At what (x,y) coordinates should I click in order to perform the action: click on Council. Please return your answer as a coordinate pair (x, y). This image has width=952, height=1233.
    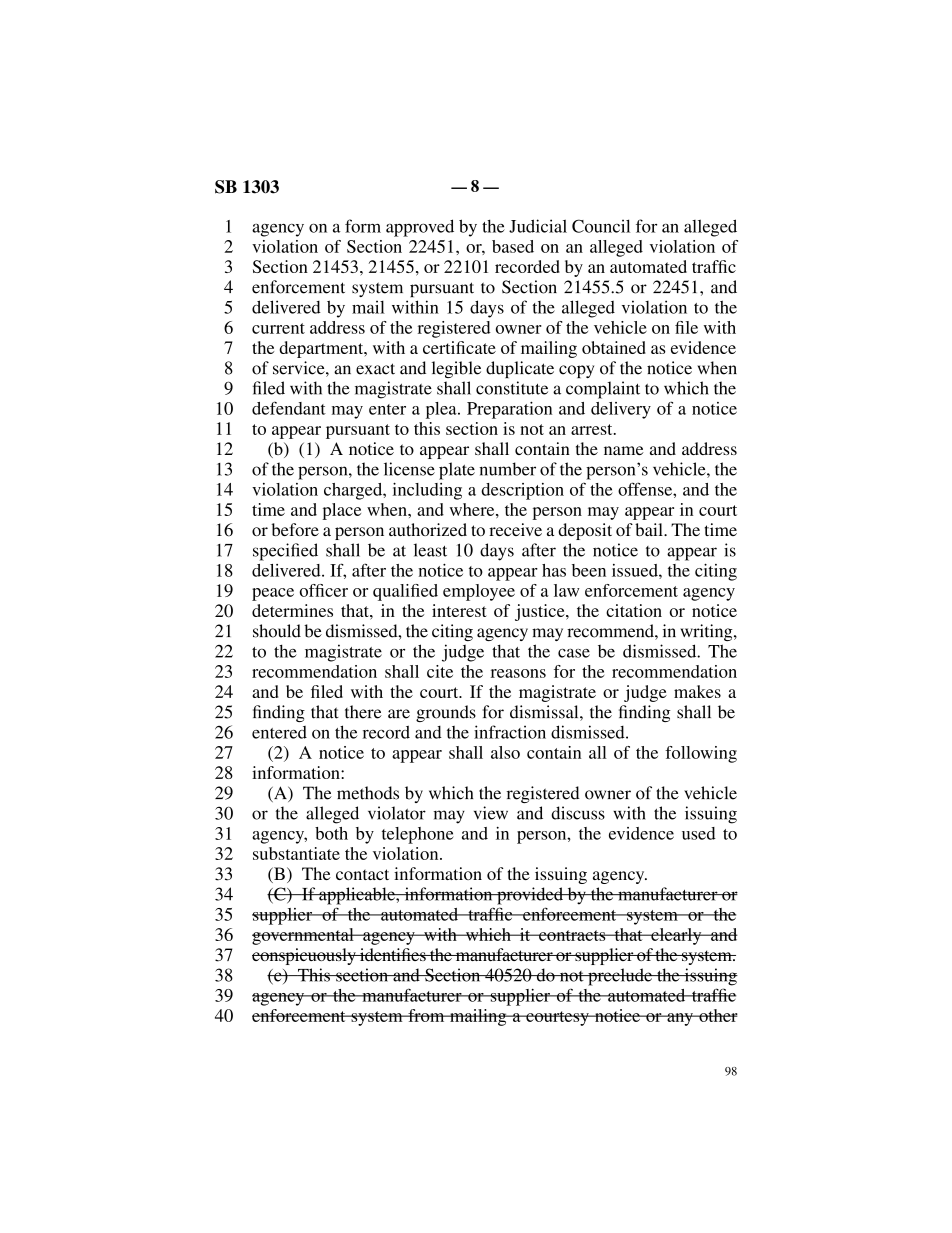
    Looking at the image, I should click on (601, 226).
